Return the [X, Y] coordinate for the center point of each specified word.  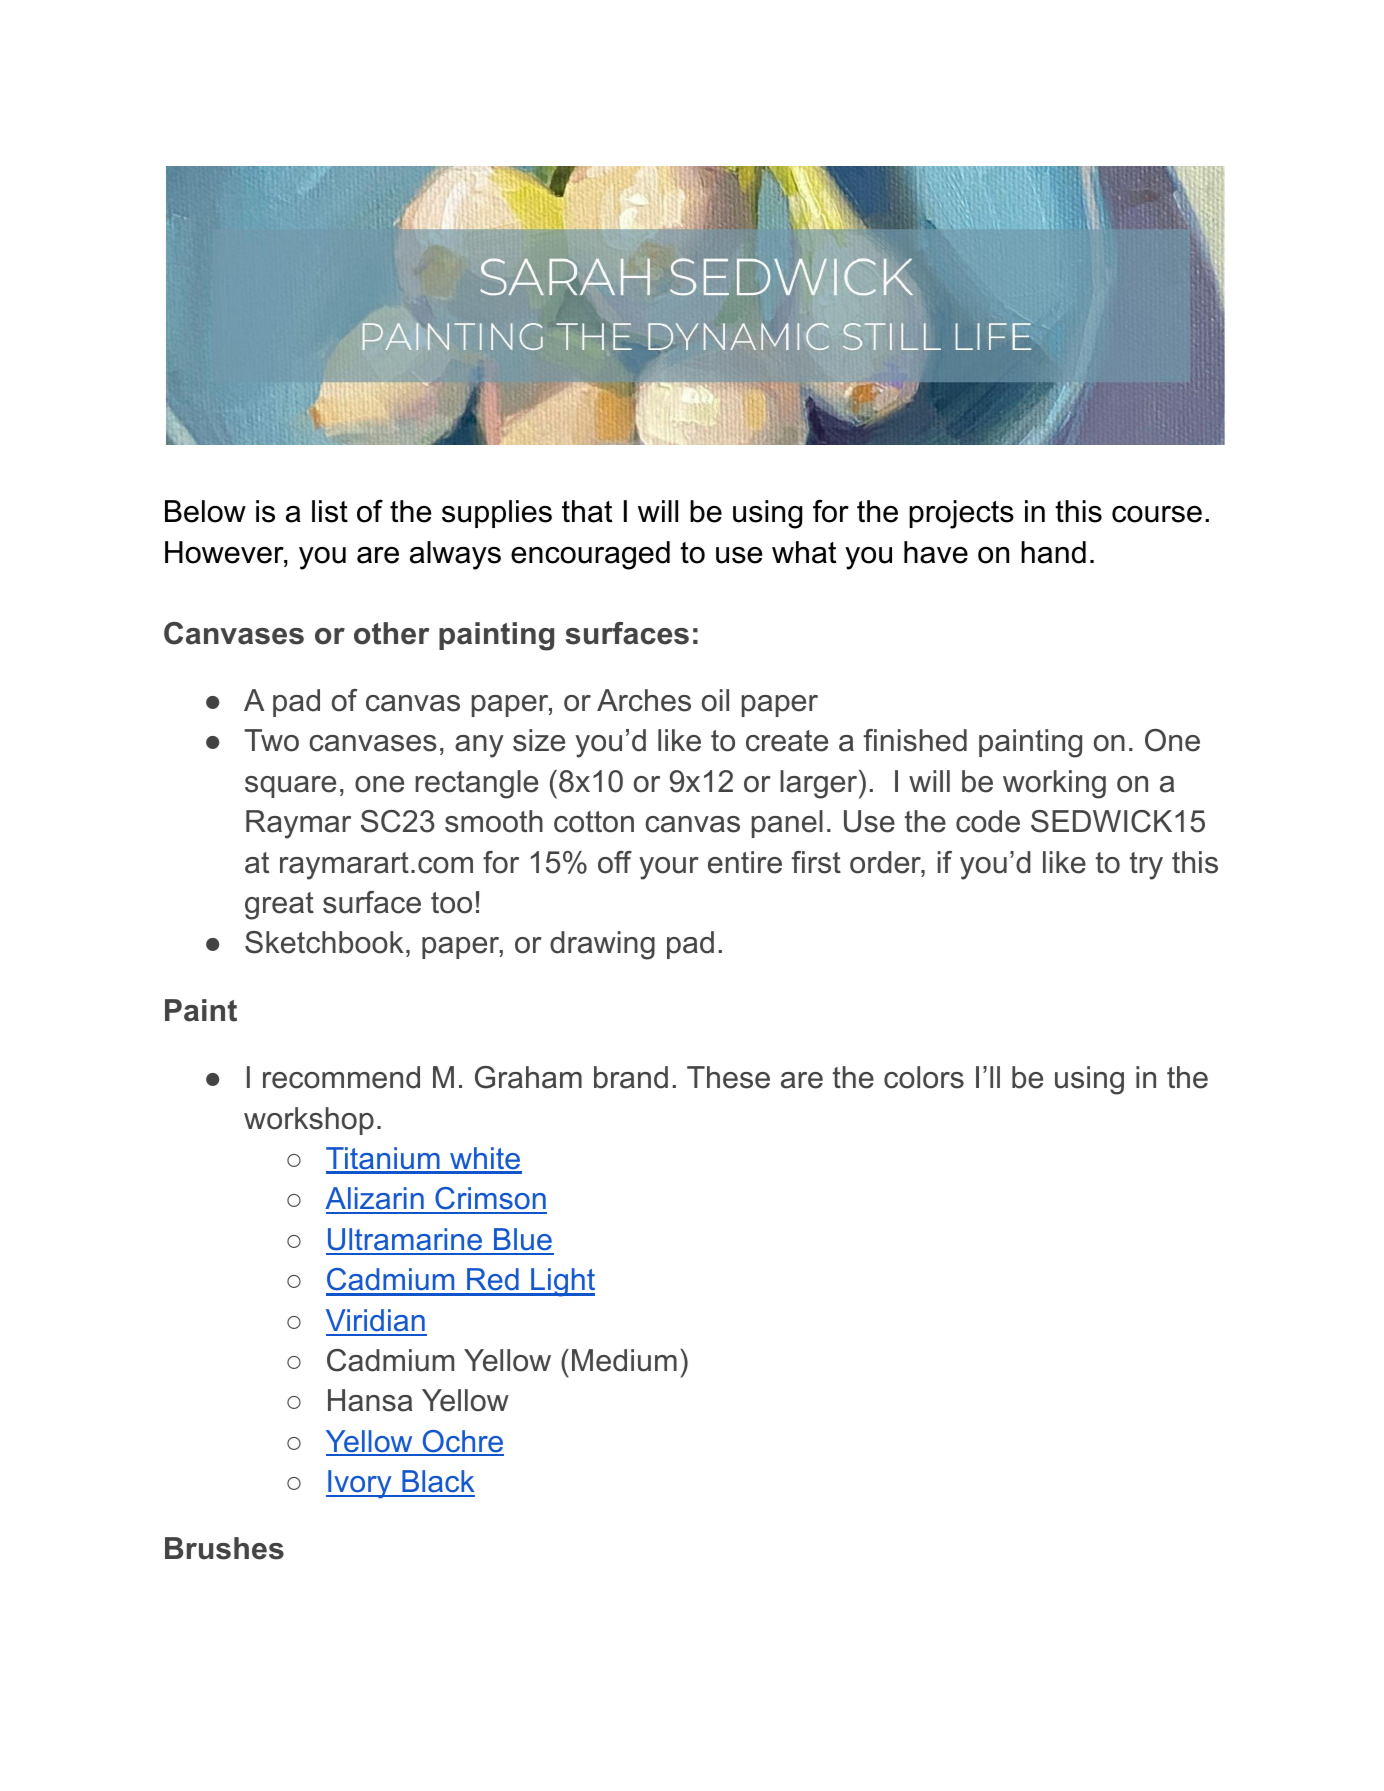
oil [715, 700]
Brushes [224, 1548]
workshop [309, 1121]
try [1146, 866]
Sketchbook [324, 942]
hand [1053, 552]
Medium [624, 1360]
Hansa [370, 1400]
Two [271, 740]
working [1054, 784]
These [728, 1077]
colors [924, 1077]
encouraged [590, 555]
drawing [602, 945]
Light [562, 1282]
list [330, 511]
